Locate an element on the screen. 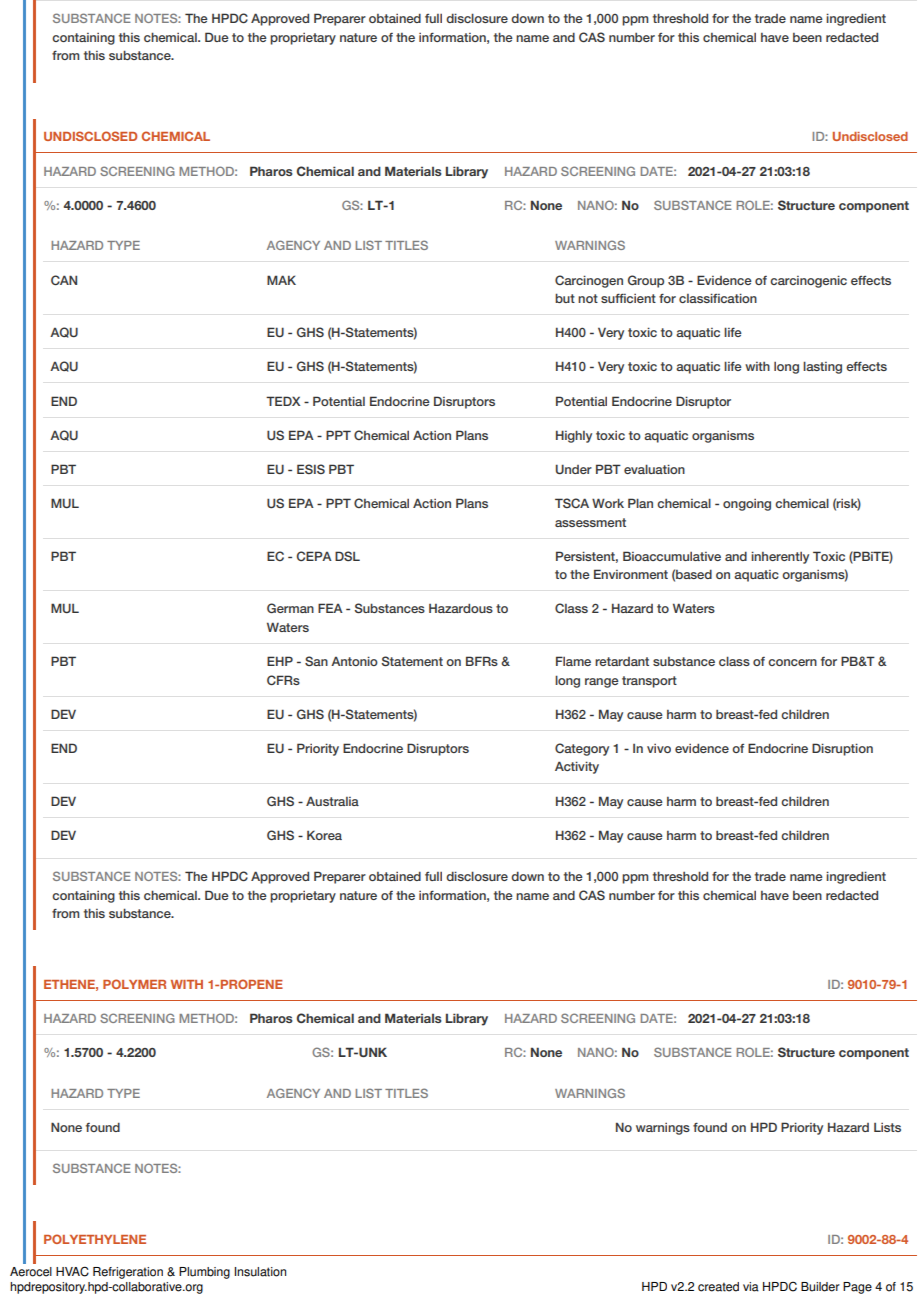 The image size is (924, 1308). CAN is located at coordinates (64, 280).
